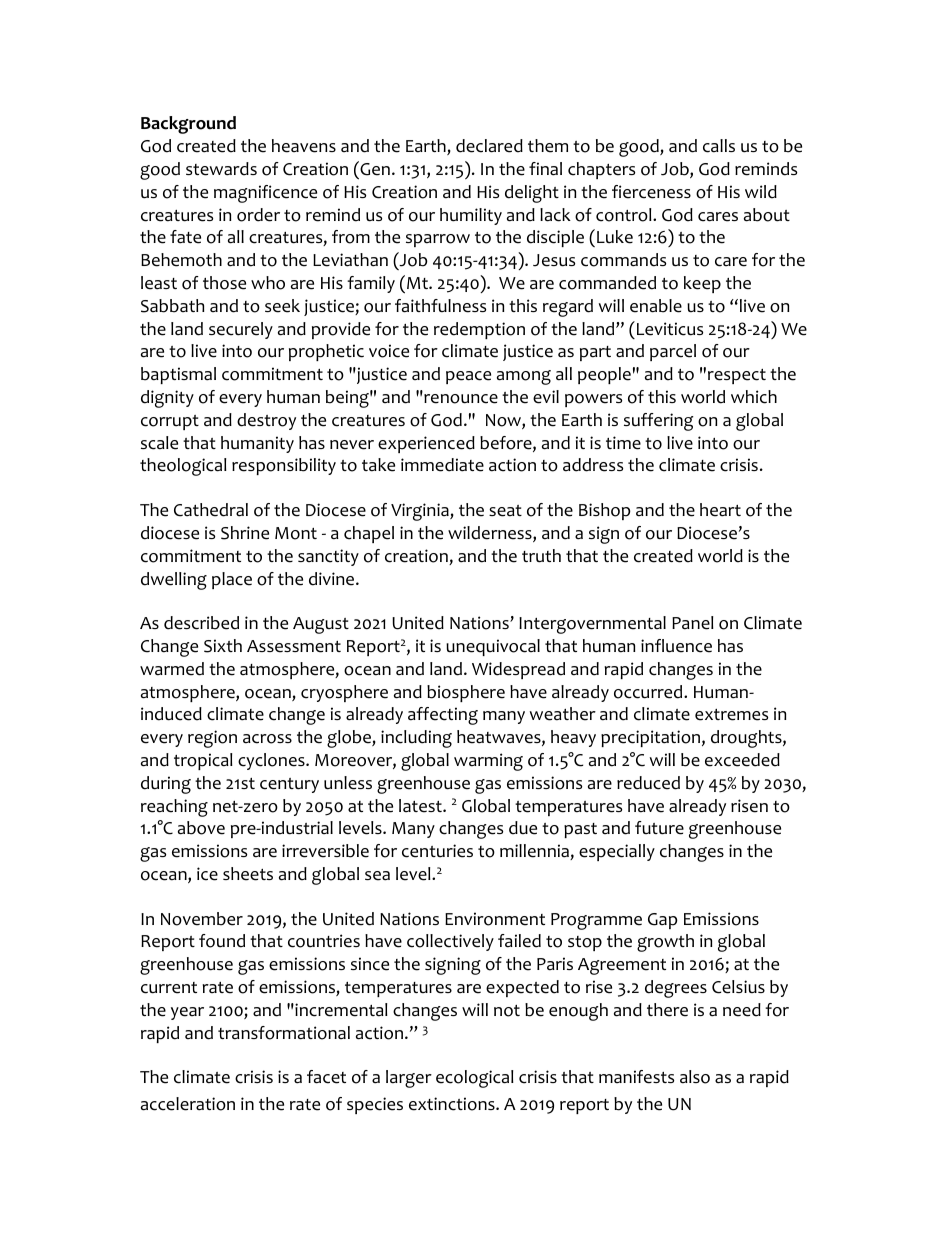 The height and width of the image is (1233, 952). What do you see at coordinates (475, 1079) in the image?
I see `ecological` at bounding box center [475, 1079].
